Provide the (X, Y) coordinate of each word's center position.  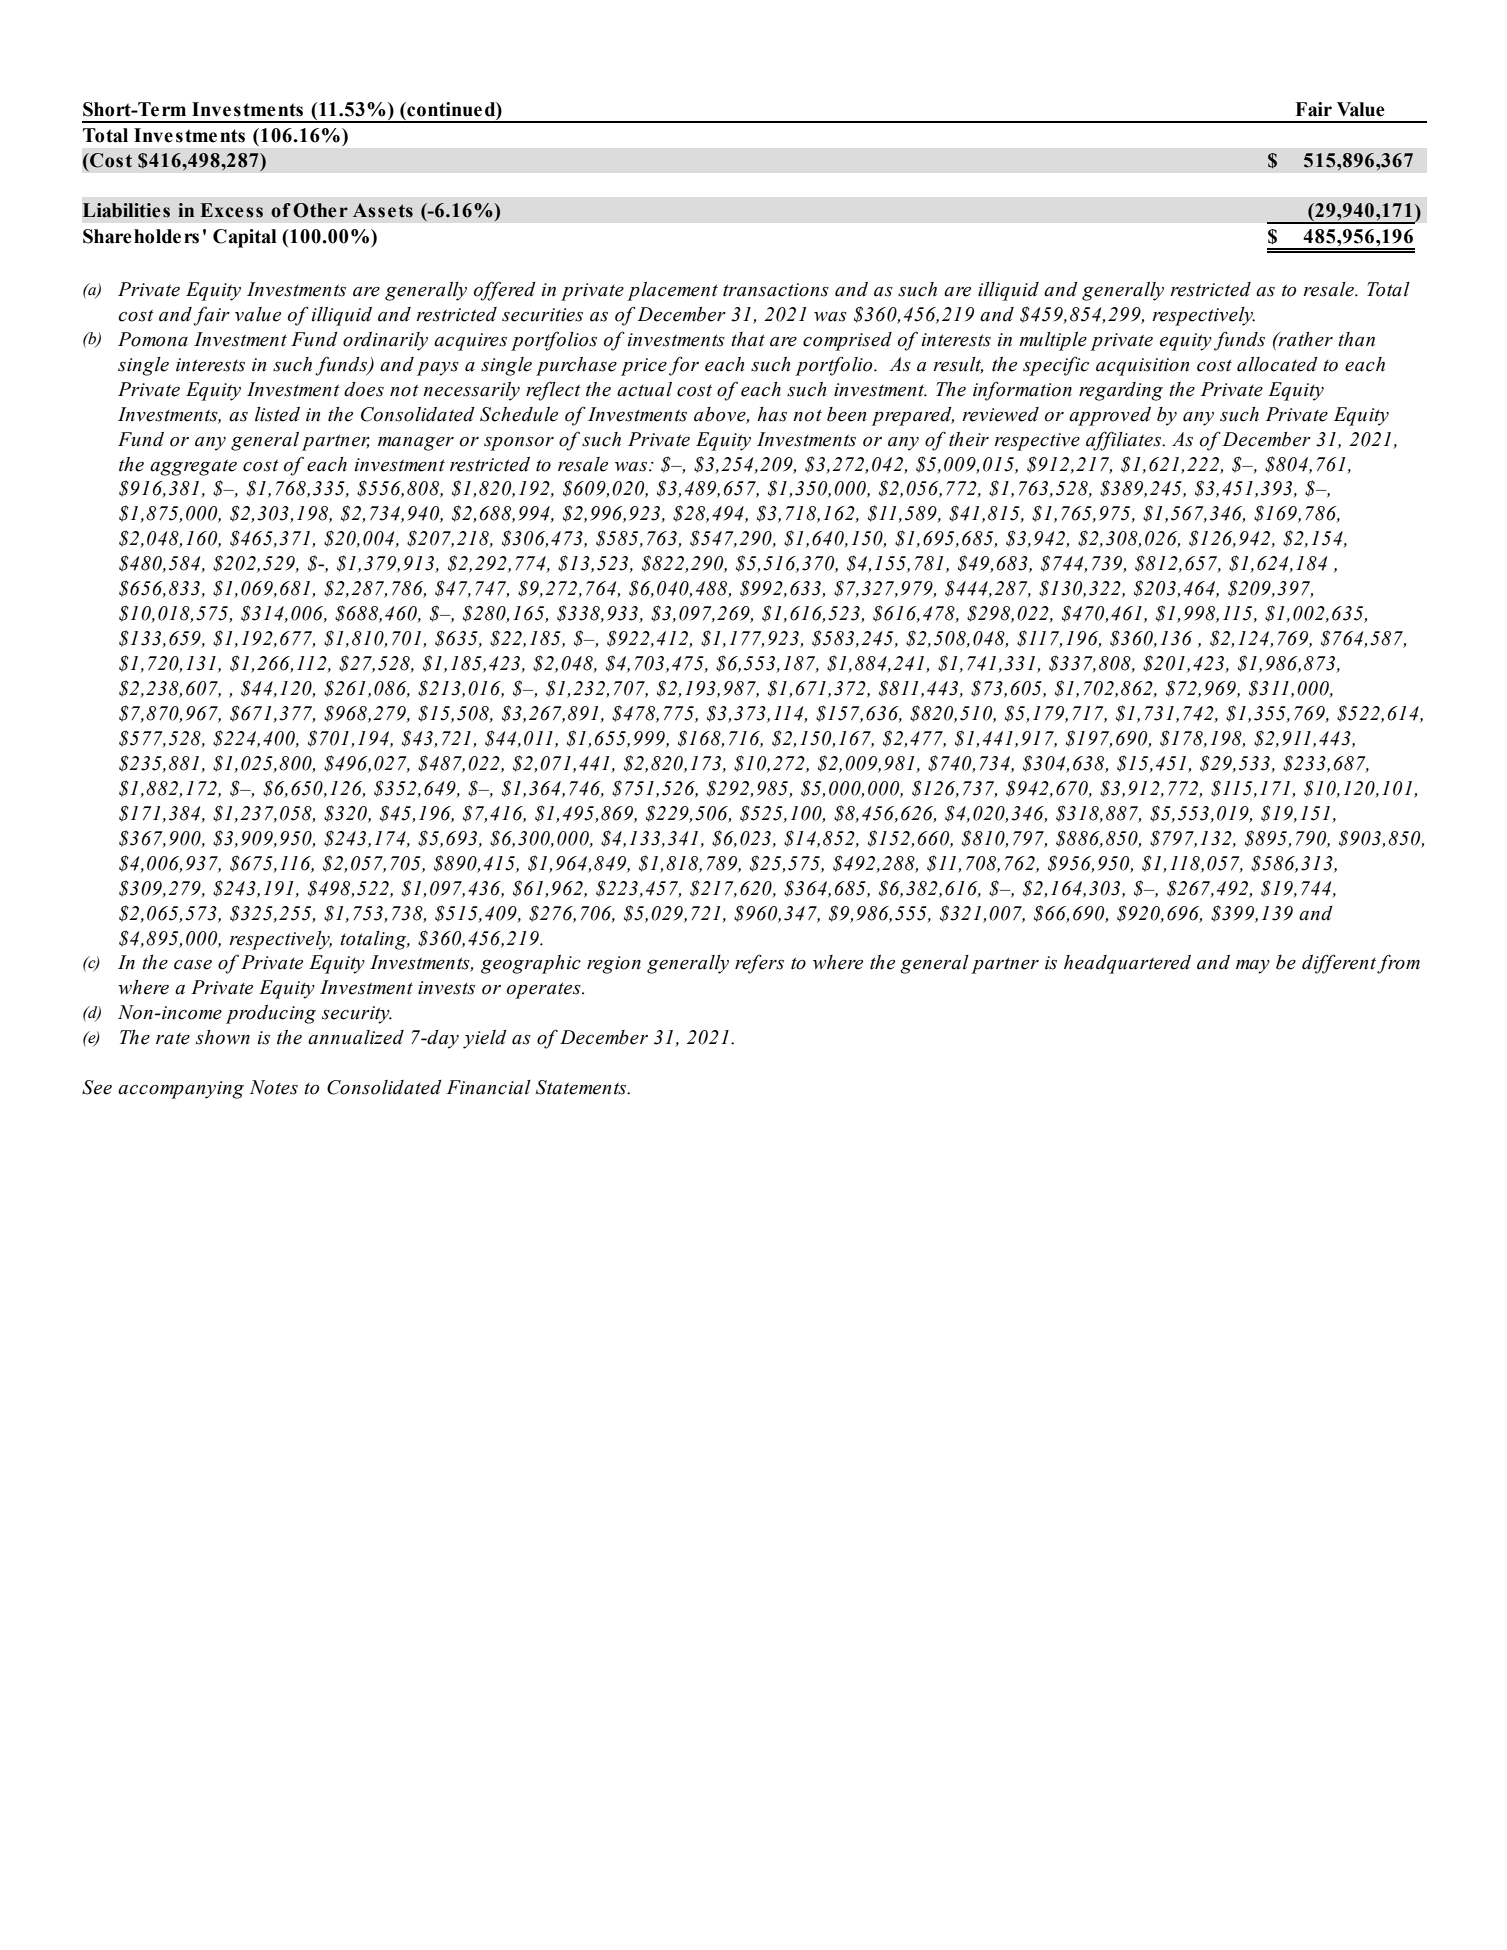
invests (446, 988)
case (193, 965)
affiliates (1125, 441)
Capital (244, 238)
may (1253, 967)
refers (759, 964)
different (1339, 964)
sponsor (519, 444)
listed (277, 414)
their (969, 439)
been (846, 414)
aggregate (193, 467)
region (614, 965)
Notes (274, 1087)
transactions (776, 290)
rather (1305, 339)
